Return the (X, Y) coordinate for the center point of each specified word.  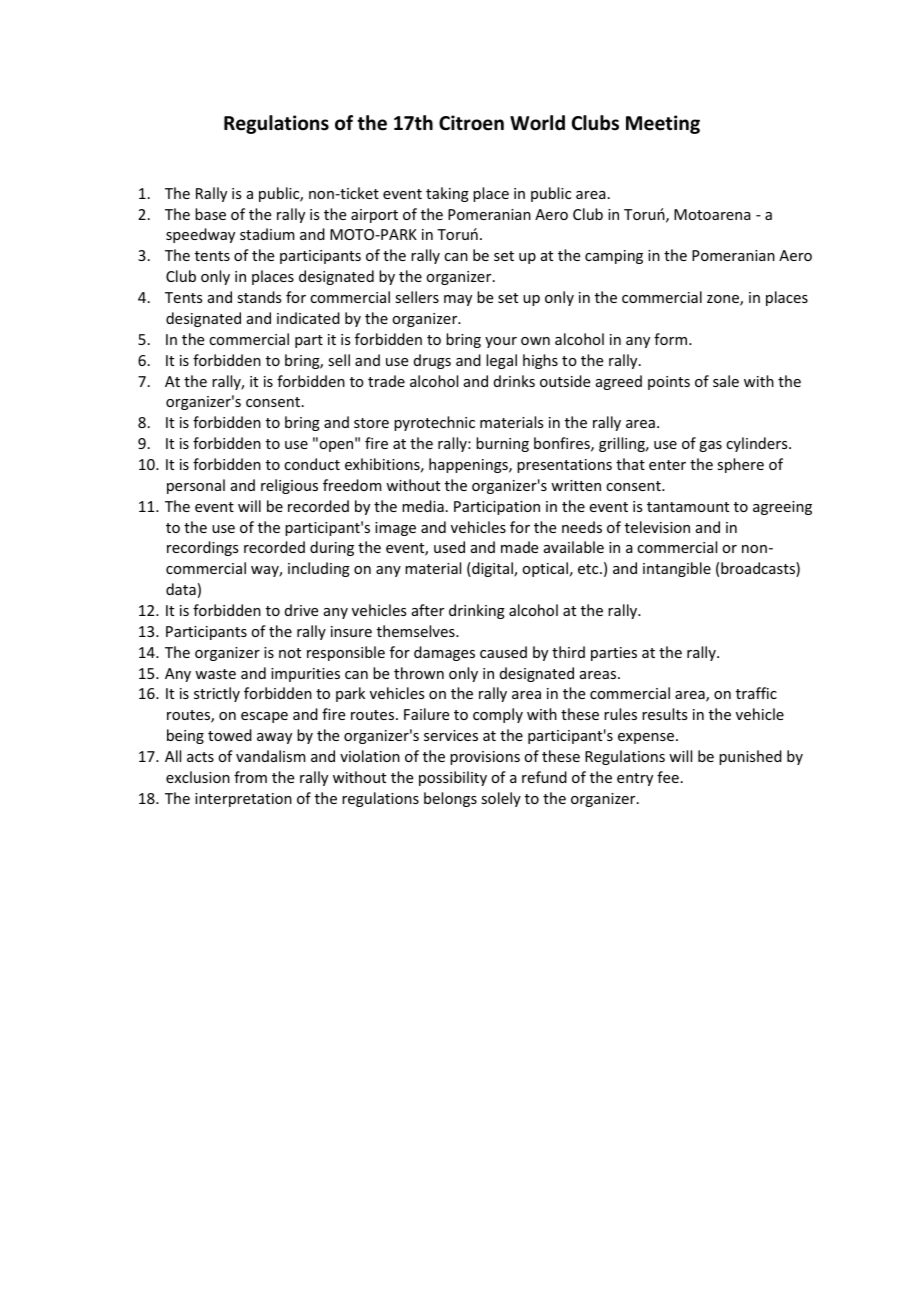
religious (289, 486)
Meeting (663, 124)
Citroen (471, 123)
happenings (469, 465)
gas (710, 446)
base (210, 214)
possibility (453, 778)
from (250, 777)
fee (668, 777)
